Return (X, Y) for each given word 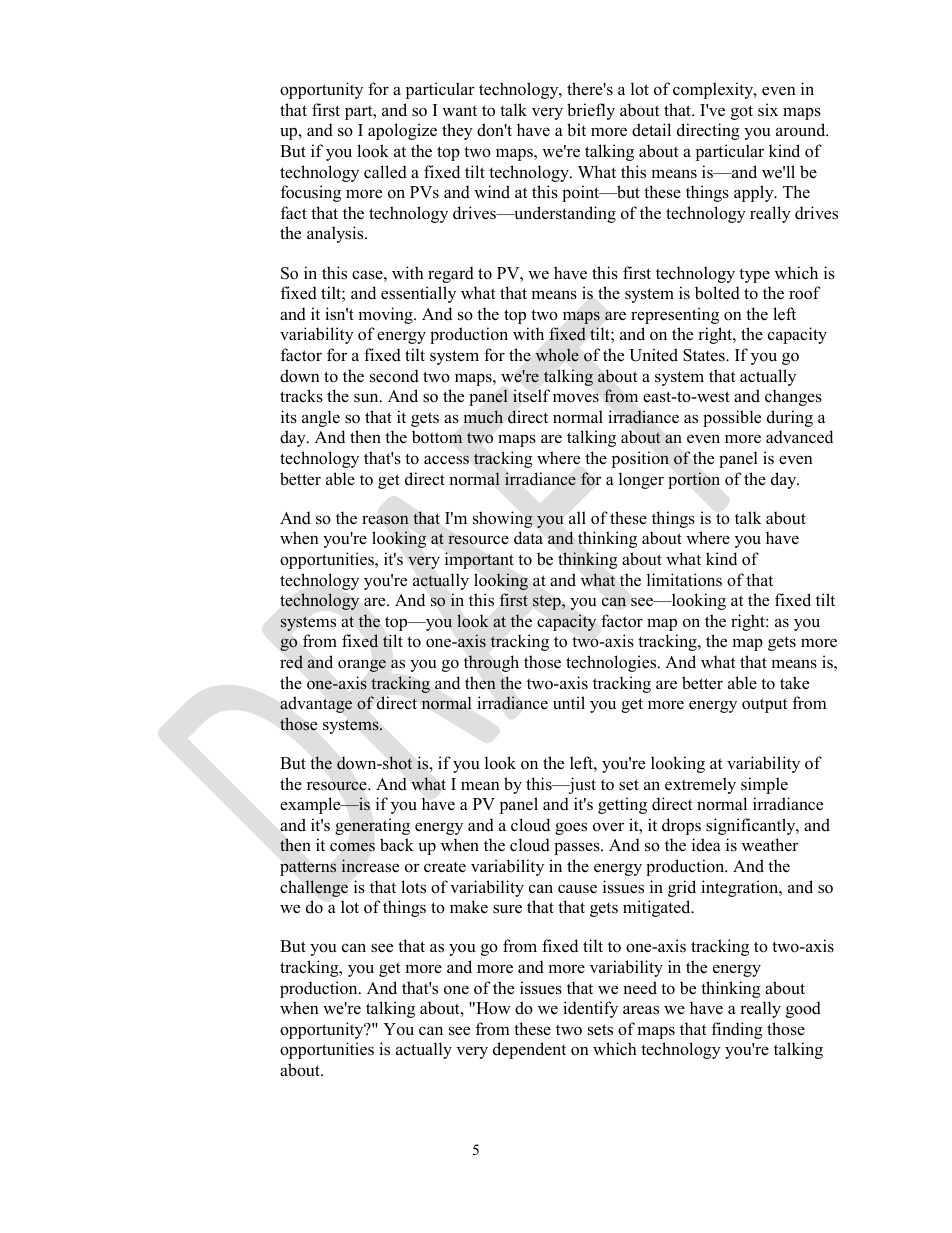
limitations (684, 580)
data (528, 538)
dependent (529, 1050)
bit (576, 130)
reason (385, 520)
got (742, 112)
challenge (314, 888)
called (385, 172)
